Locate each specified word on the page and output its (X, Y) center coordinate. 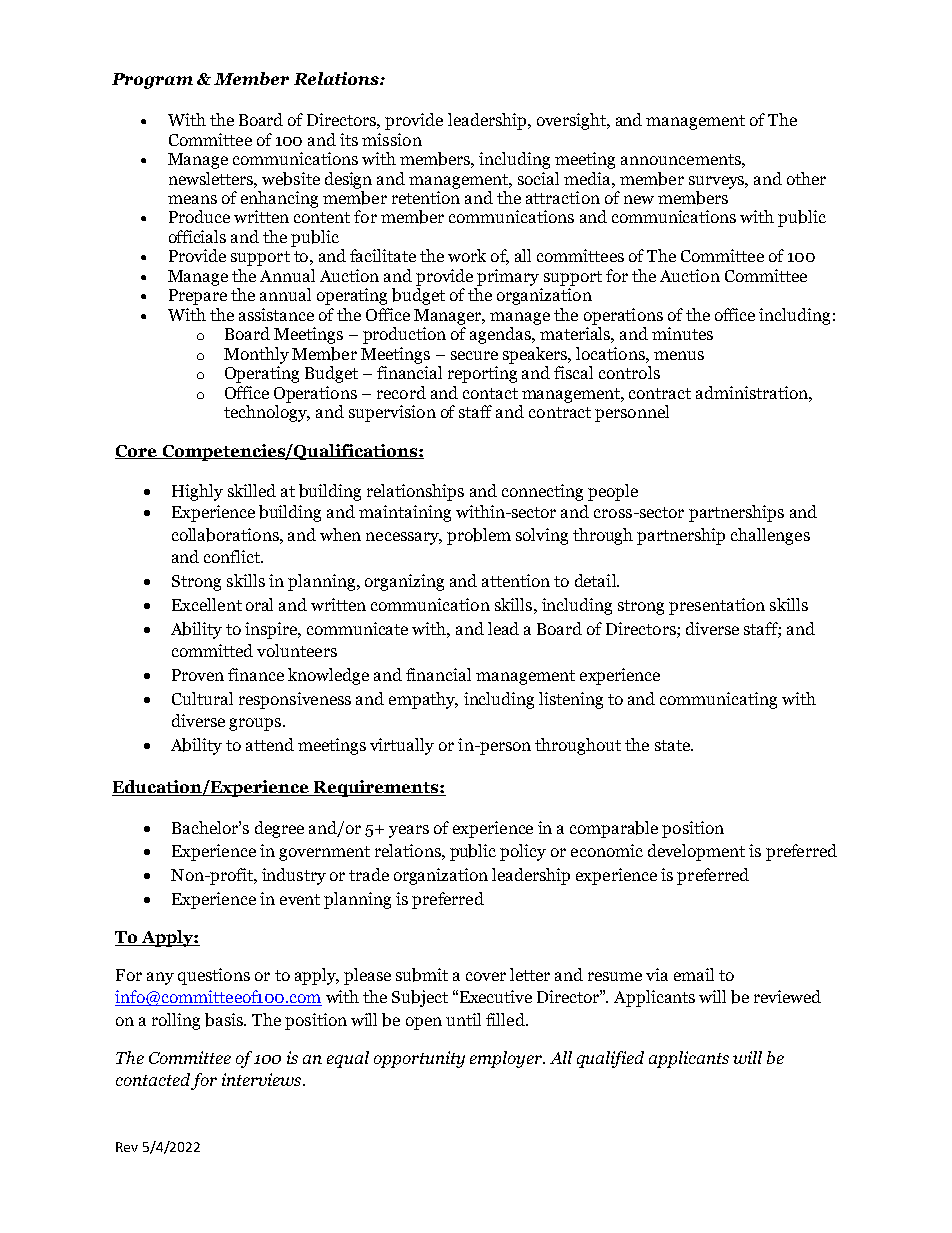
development (696, 852)
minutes (682, 333)
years (409, 831)
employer (507, 1059)
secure (474, 355)
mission (392, 139)
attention (516, 580)
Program (152, 81)
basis (225, 1020)
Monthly (256, 355)
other (806, 178)
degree (279, 829)
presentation (717, 606)
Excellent (207, 604)
